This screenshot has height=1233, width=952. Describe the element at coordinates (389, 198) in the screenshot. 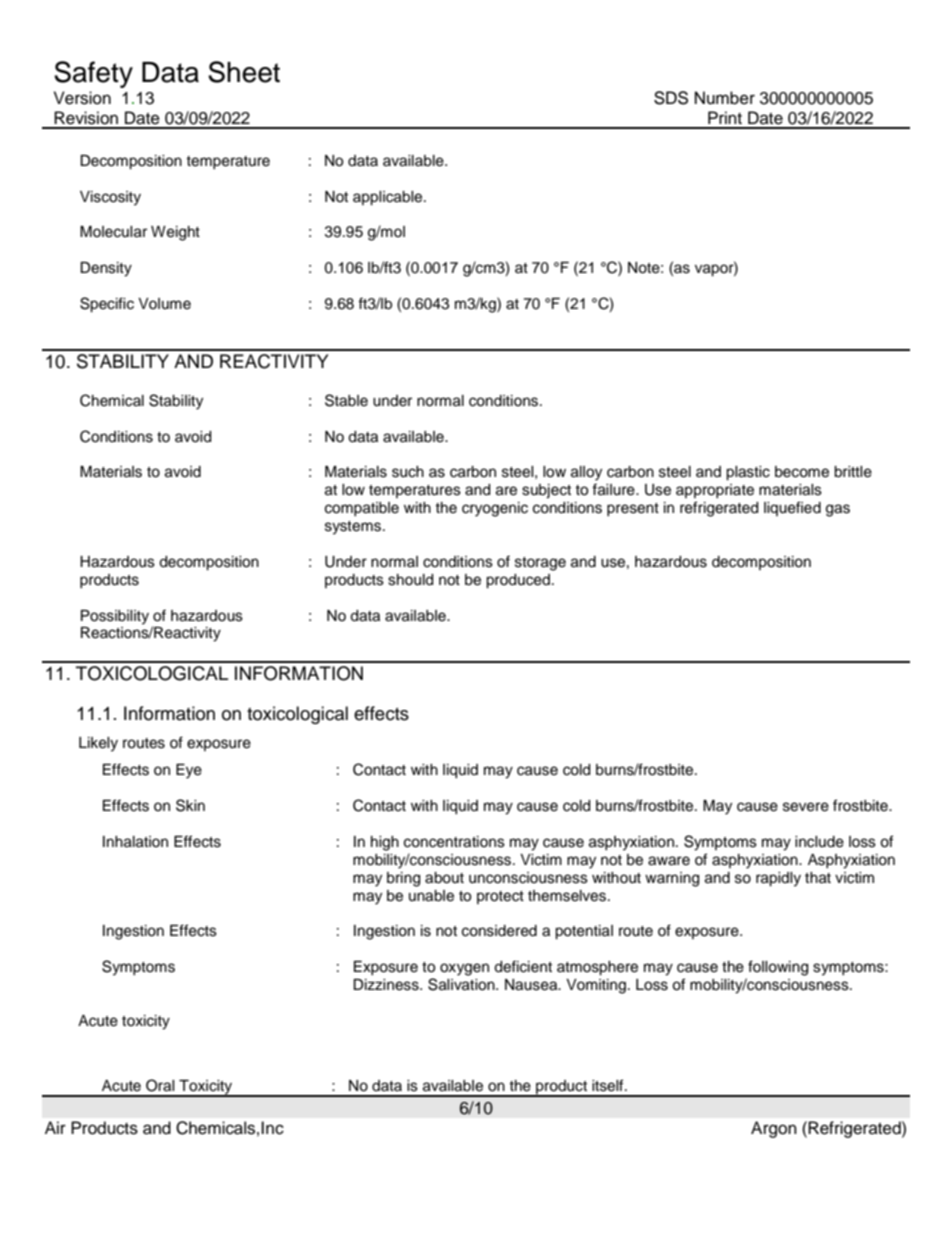

I see `applicable` at that location.
